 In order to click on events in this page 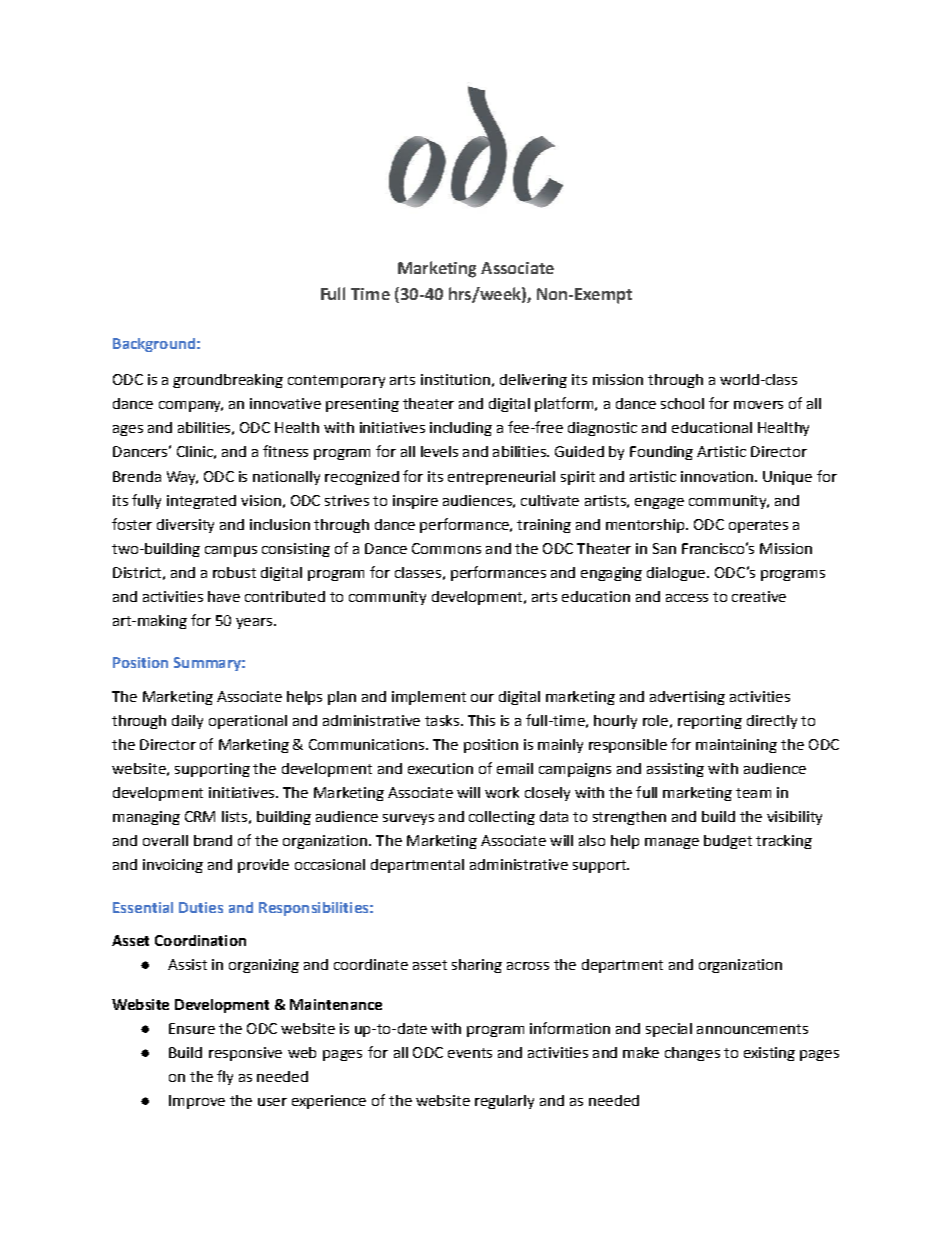, I will do `click(470, 1053)`.
